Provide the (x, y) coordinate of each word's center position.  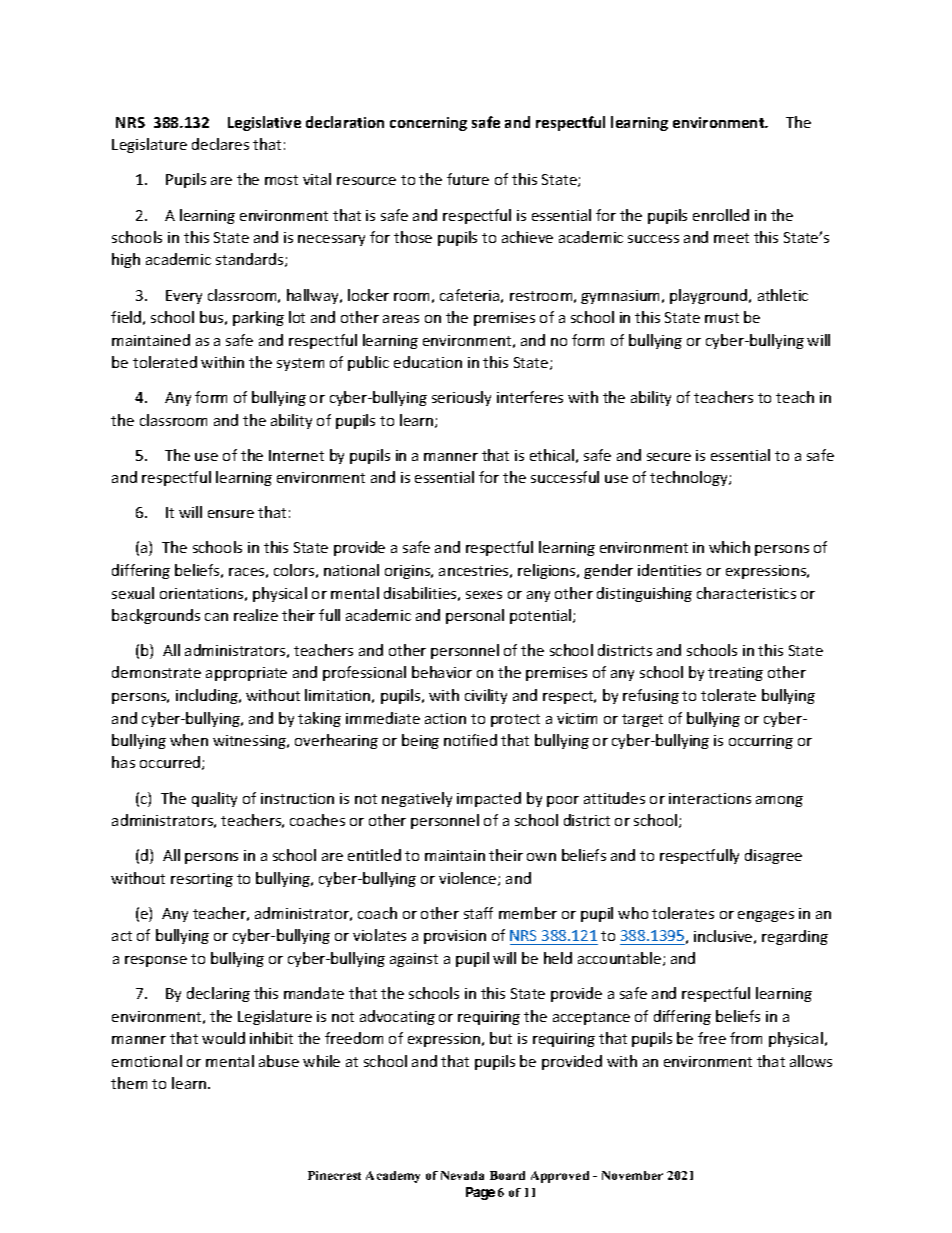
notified (470, 740)
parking (258, 318)
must (722, 318)
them (129, 1083)
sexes (484, 595)
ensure (231, 514)
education (428, 362)
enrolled (721, 215)
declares (220, 144)
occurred (171, 763)
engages (766, 916)
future (468, 179)
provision (455, 937)
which (729, 547)
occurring (761, 742)
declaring (218, 994)
